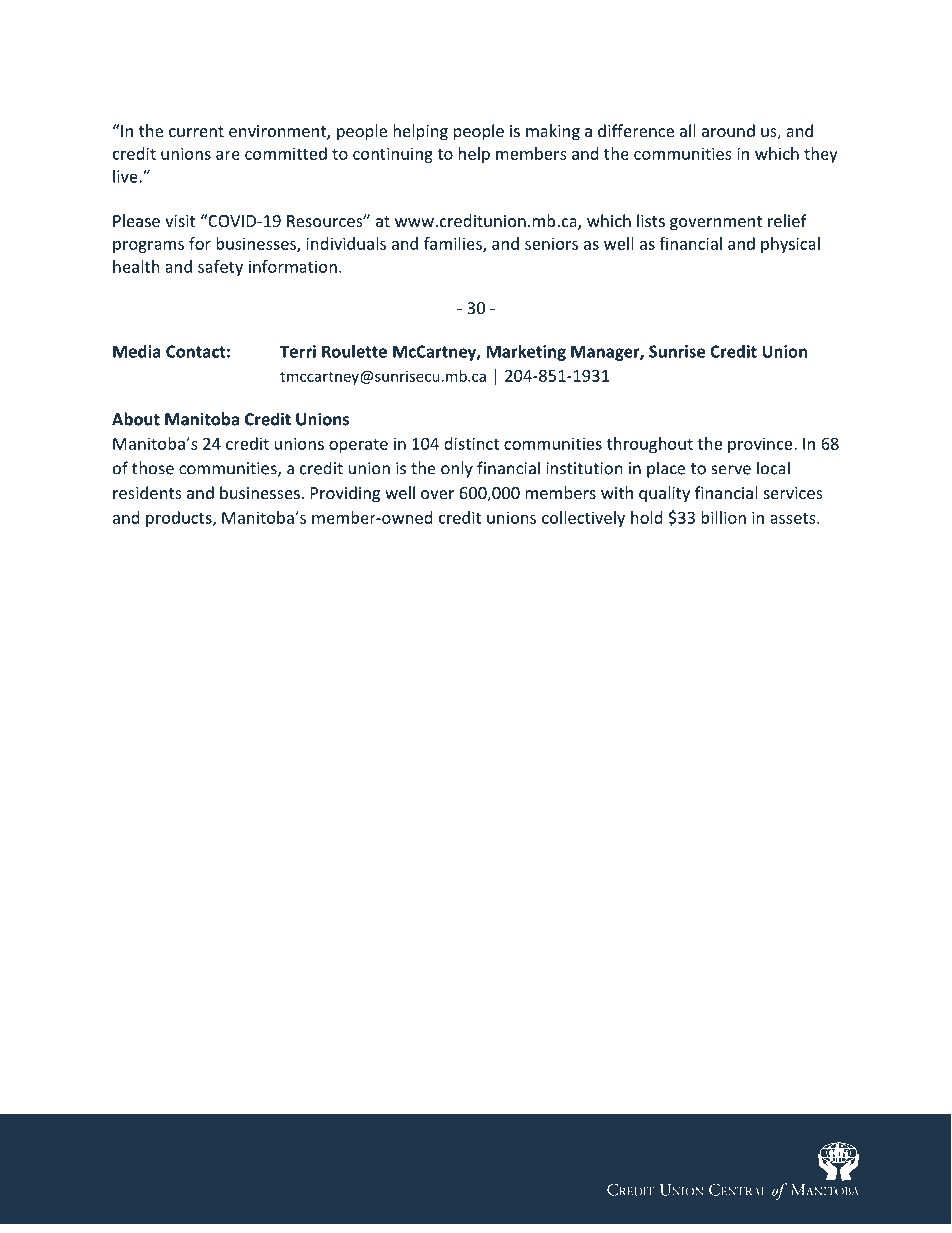 Image resolution: width=952 pixels, height=1233 pixels. Describe the element at coordinates (471, 443) in the page. I see `distinct` at that location.
